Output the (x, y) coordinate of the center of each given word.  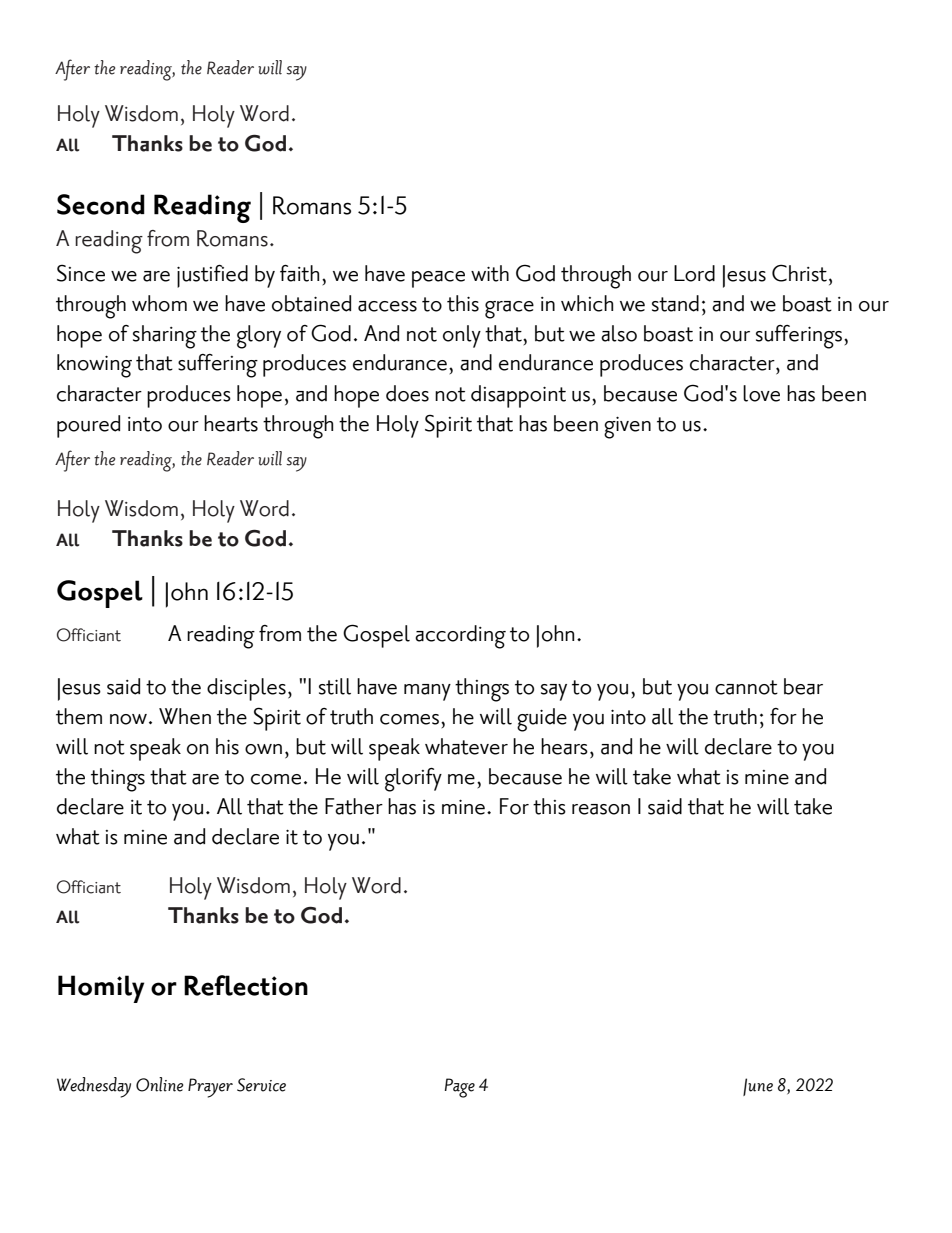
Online (160, 1084)
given (627, 427)
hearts (231, 423)
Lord (694, 273)
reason (601, 809)
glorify (413, 780)
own (263, 749)
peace (438, 279)
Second (101, 204)
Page (460, 1088)
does (407, 393)
